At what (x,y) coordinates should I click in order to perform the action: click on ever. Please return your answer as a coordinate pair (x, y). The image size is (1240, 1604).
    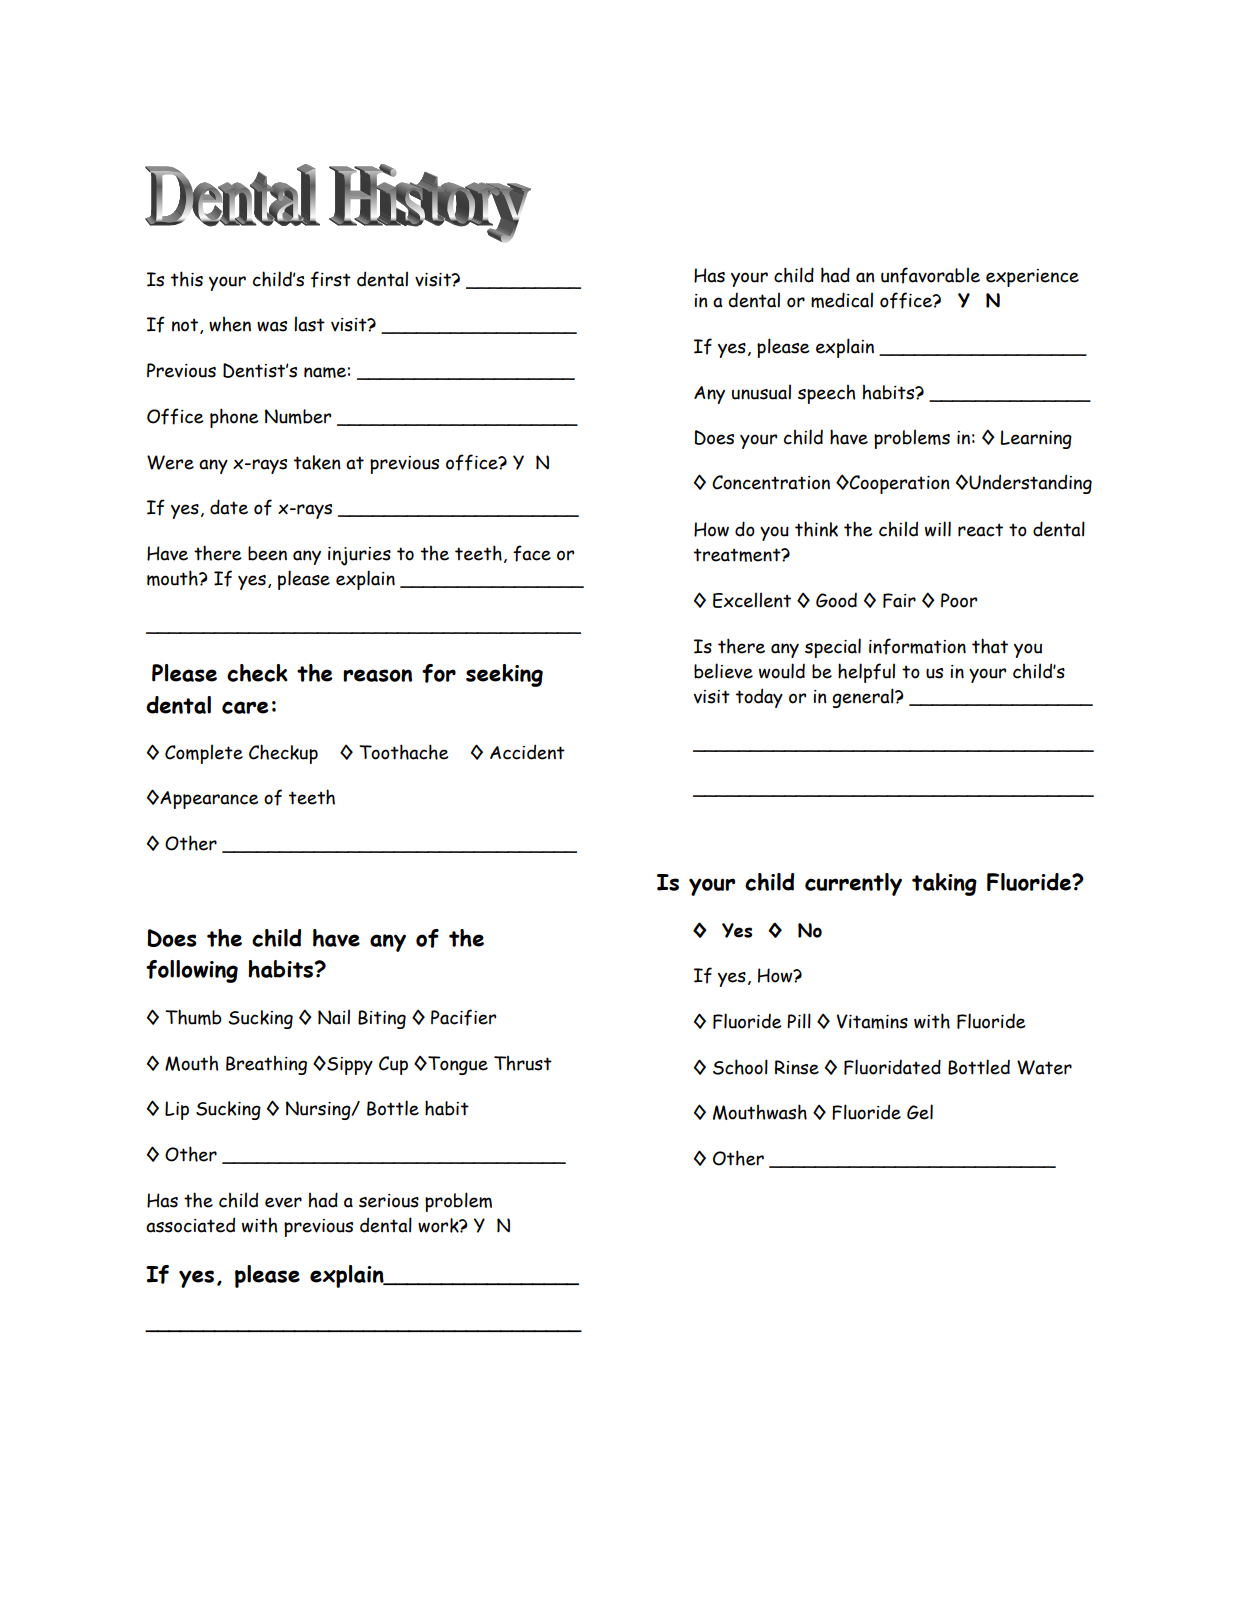
    Looking at the image, I should click on (283, 1202).
